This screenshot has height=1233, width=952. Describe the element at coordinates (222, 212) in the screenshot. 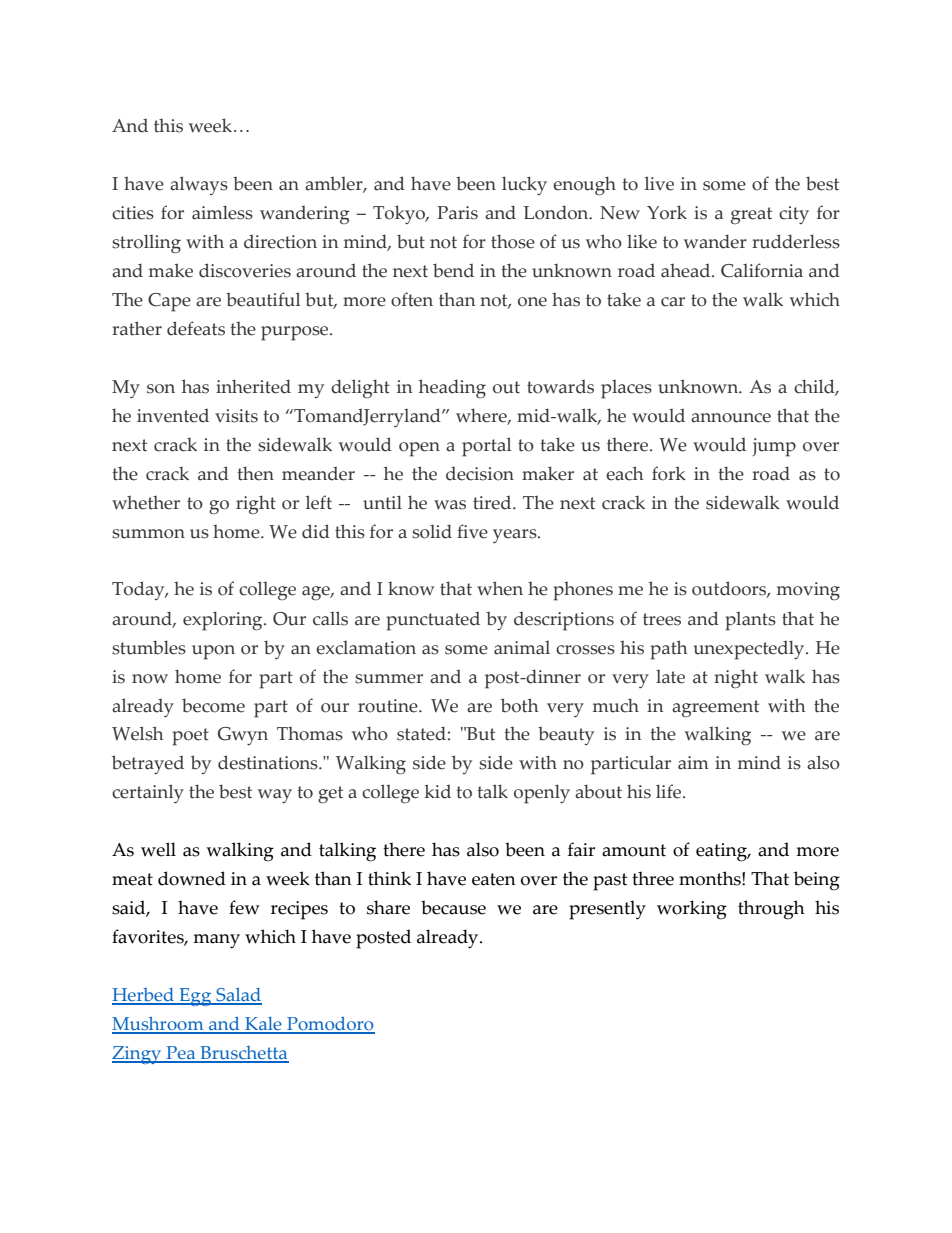

I see `aimless` at that location.
